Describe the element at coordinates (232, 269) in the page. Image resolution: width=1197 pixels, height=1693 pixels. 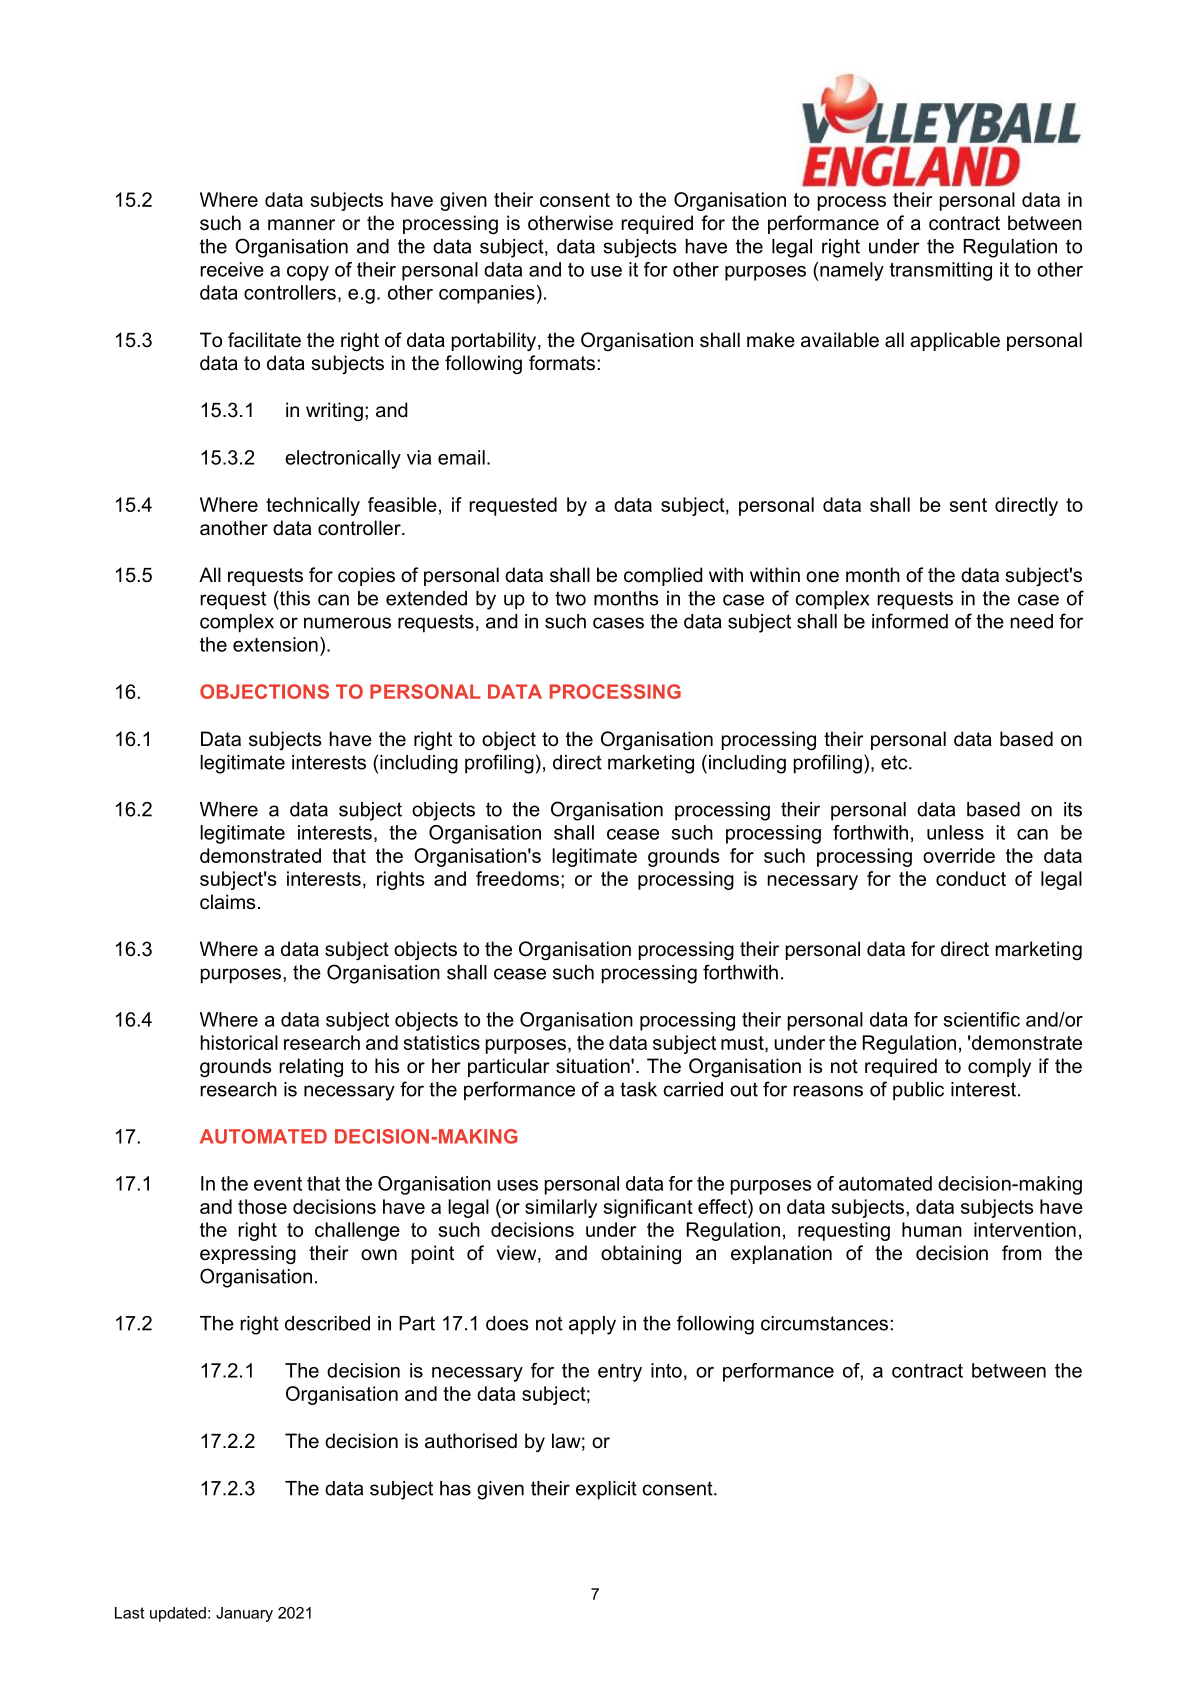
I see `receive` at that location.
